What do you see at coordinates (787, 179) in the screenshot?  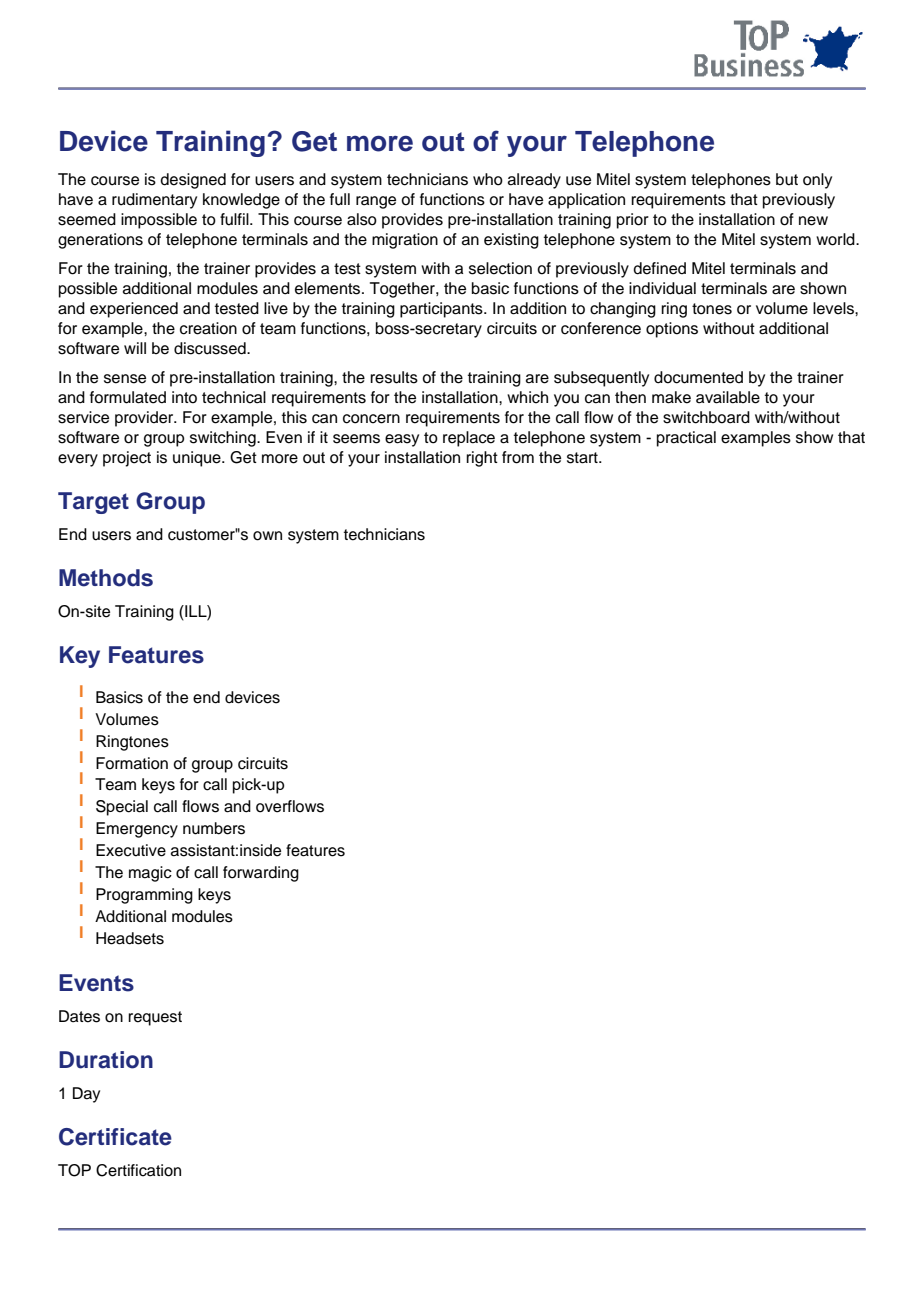 I see `but` at bounding box center [787, 179].
